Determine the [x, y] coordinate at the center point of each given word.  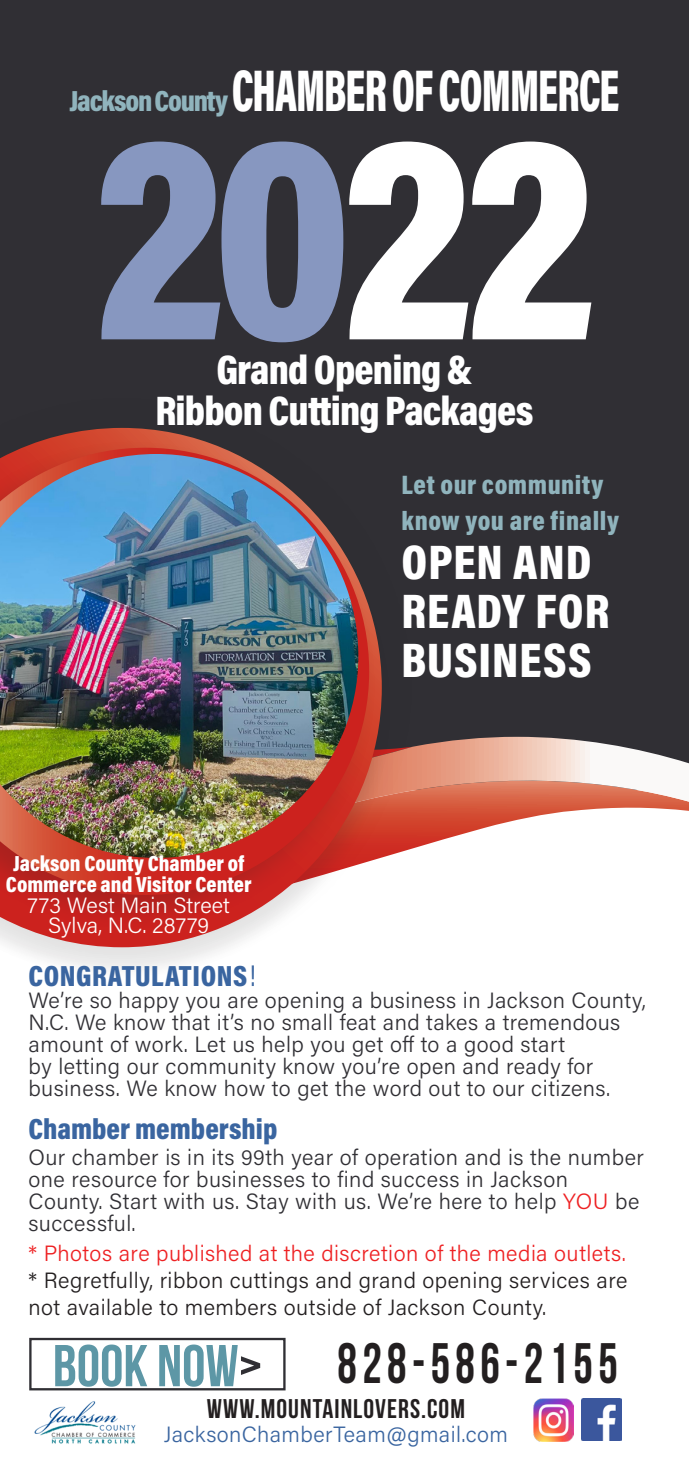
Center [223, 884]
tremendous [561, 1022]
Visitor [163, 883]
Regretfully [98, 1282]
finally [584, 523]
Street [202, 905]
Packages [460, 414]
